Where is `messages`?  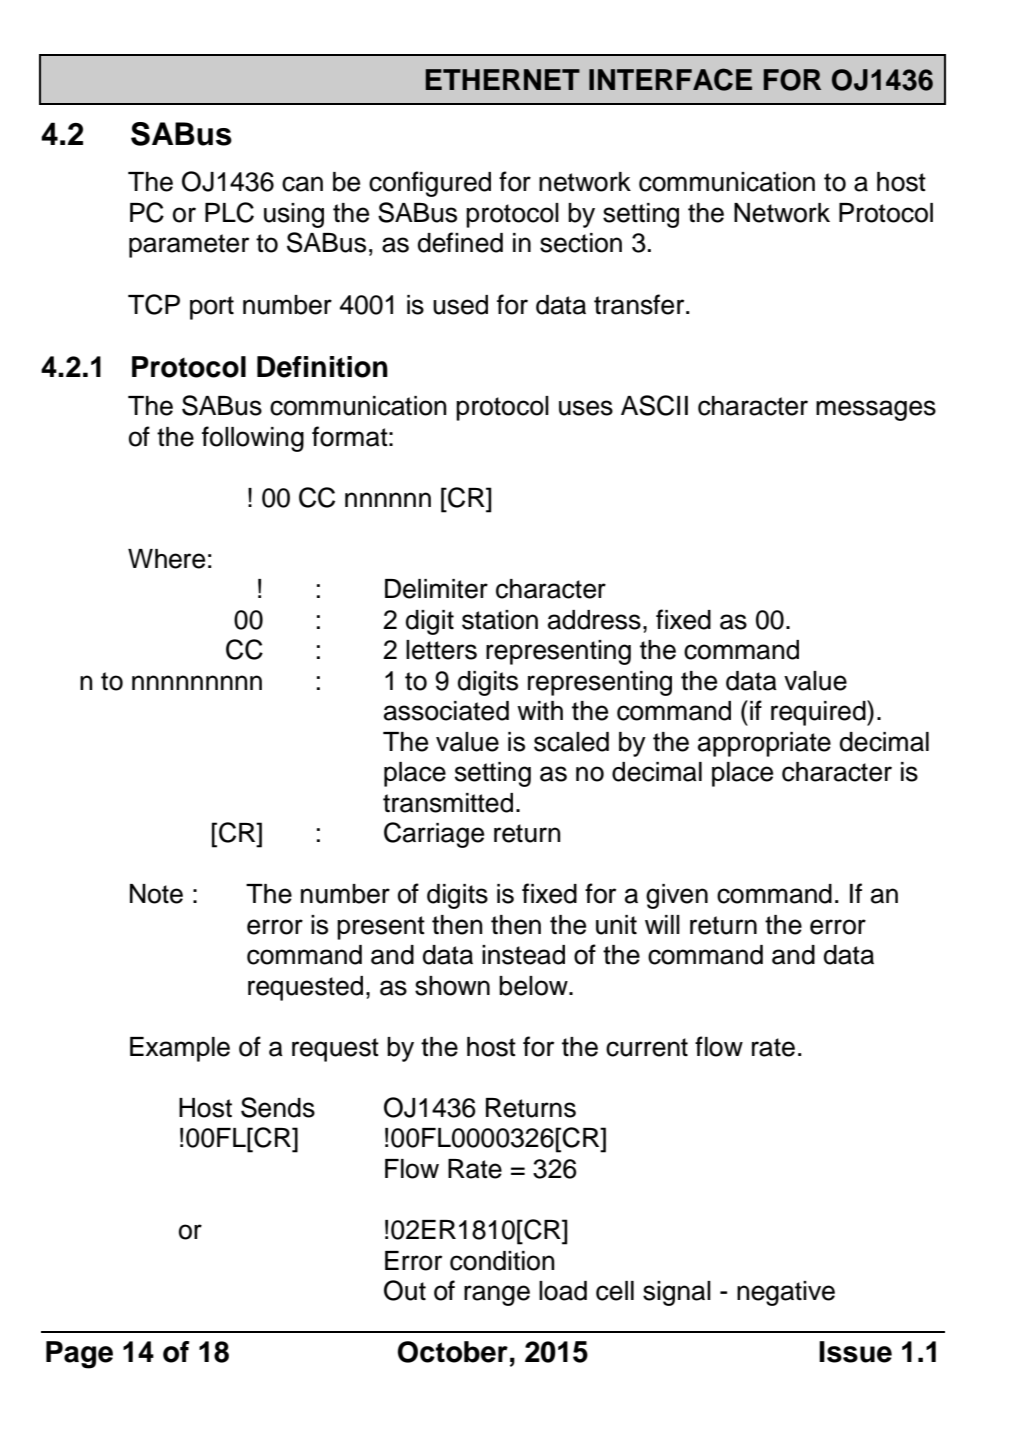 messages is located at coordinates (876, 410).
